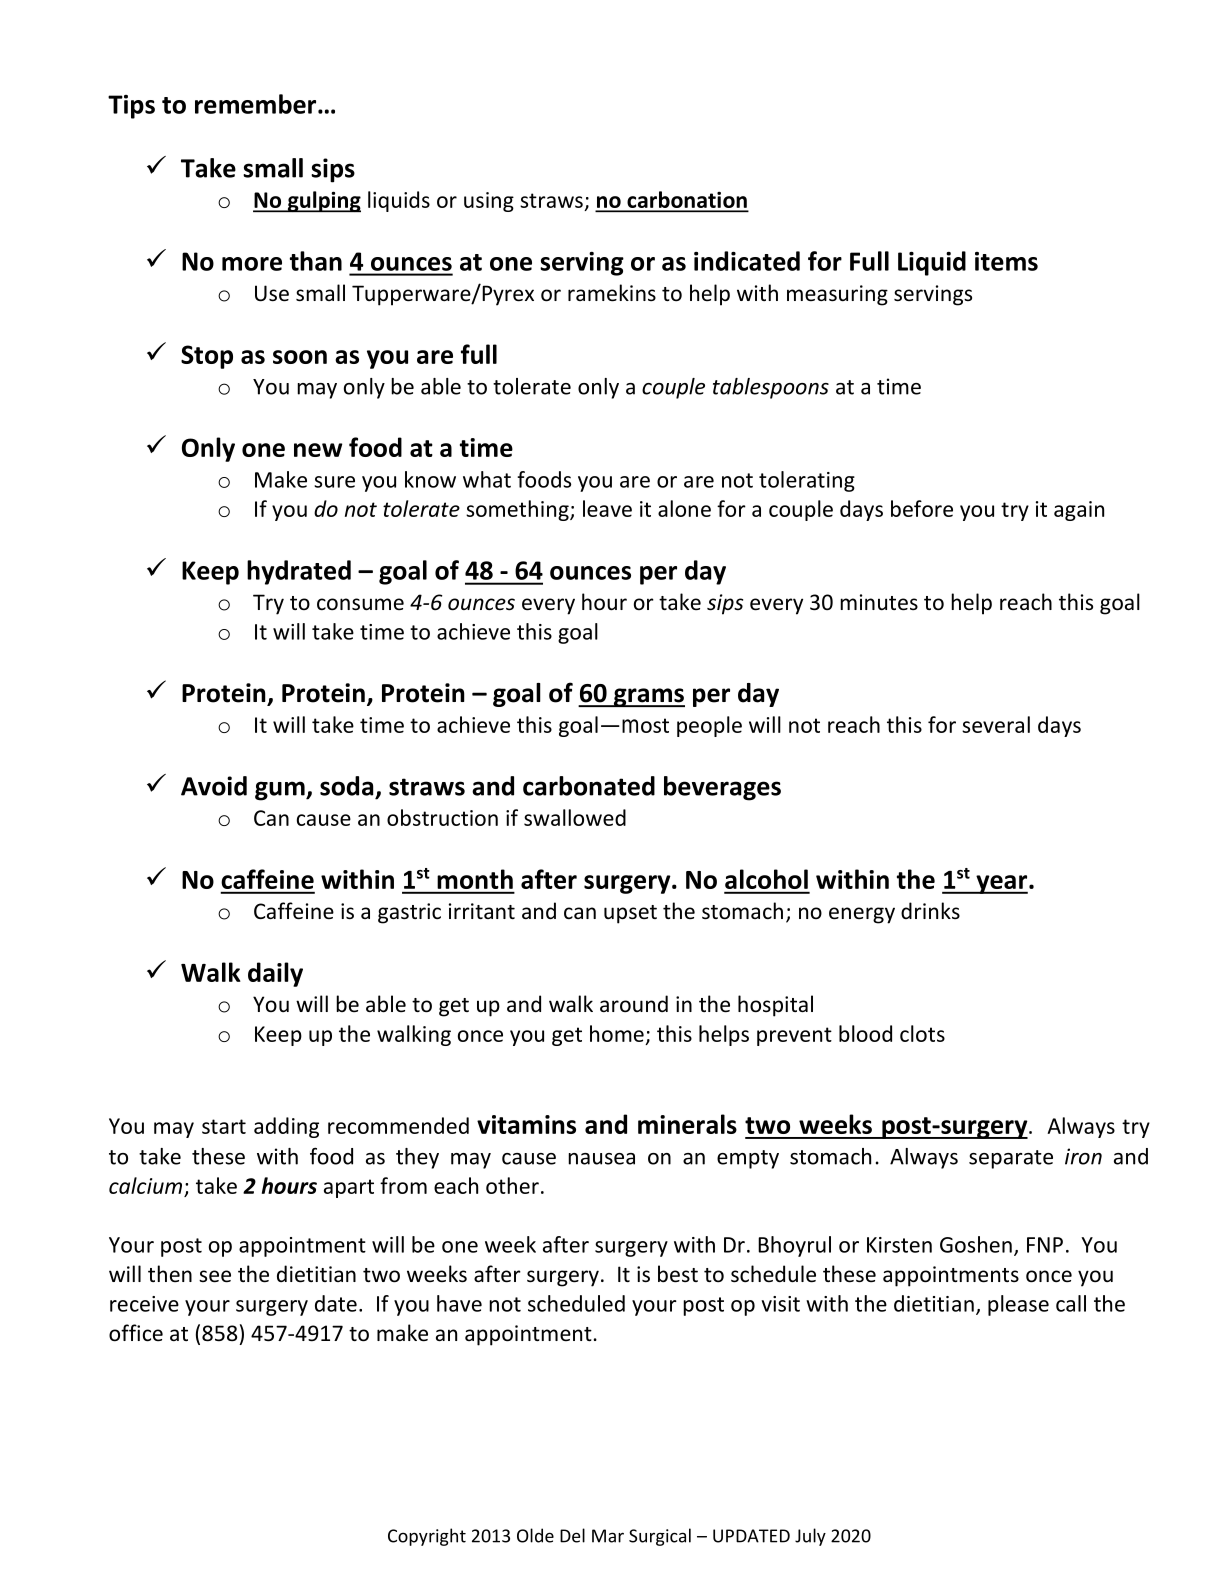 Image resolution: width=1229 pixels, height=1591 pixels. I want to click on carbonation, so click(686, 201).
